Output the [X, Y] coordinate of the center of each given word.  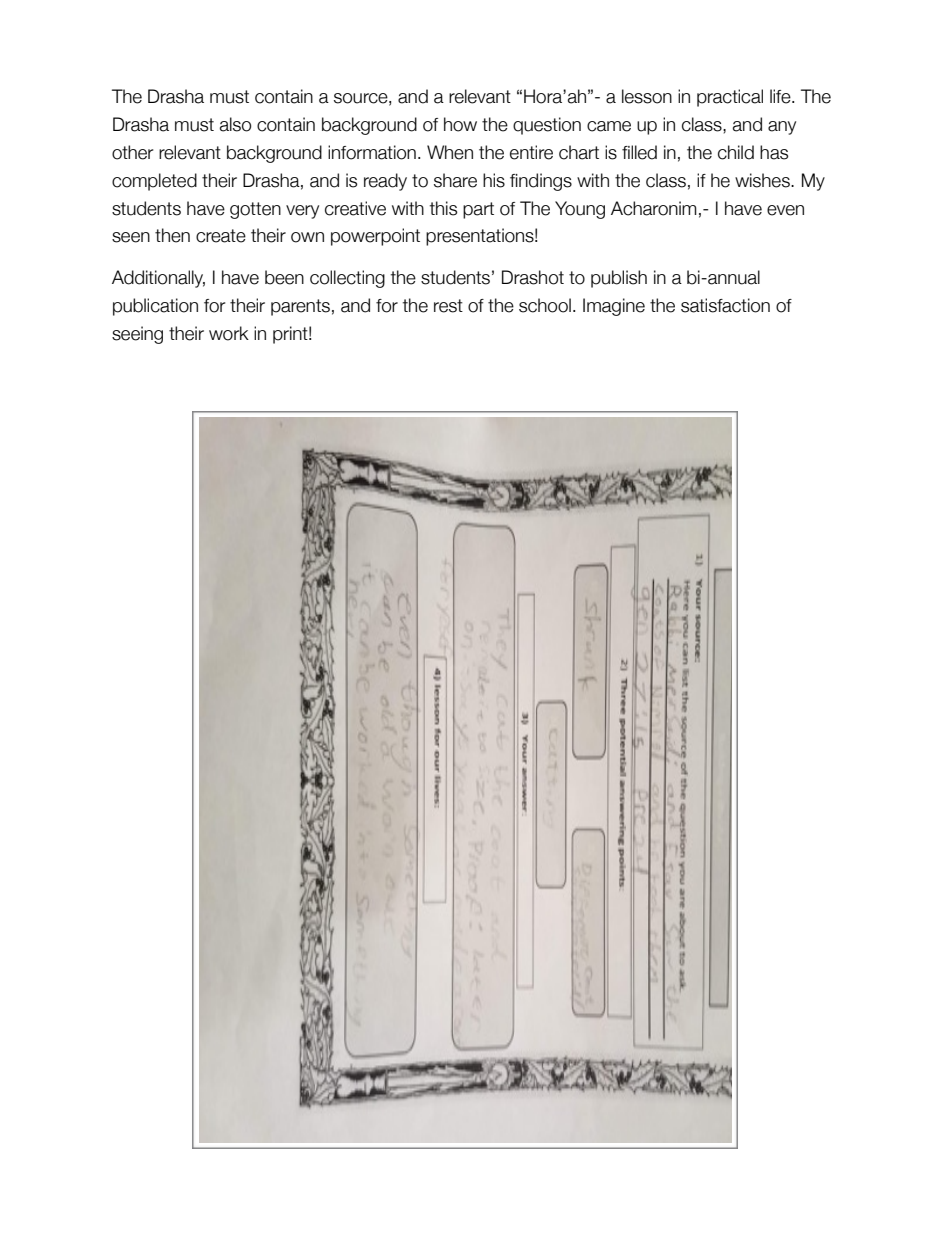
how [460, 124]
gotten [255, 210]
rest [448, 306]
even [785, 210]
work [229, 333]
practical [730, 98]
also [235, 124]
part [478, 210]
